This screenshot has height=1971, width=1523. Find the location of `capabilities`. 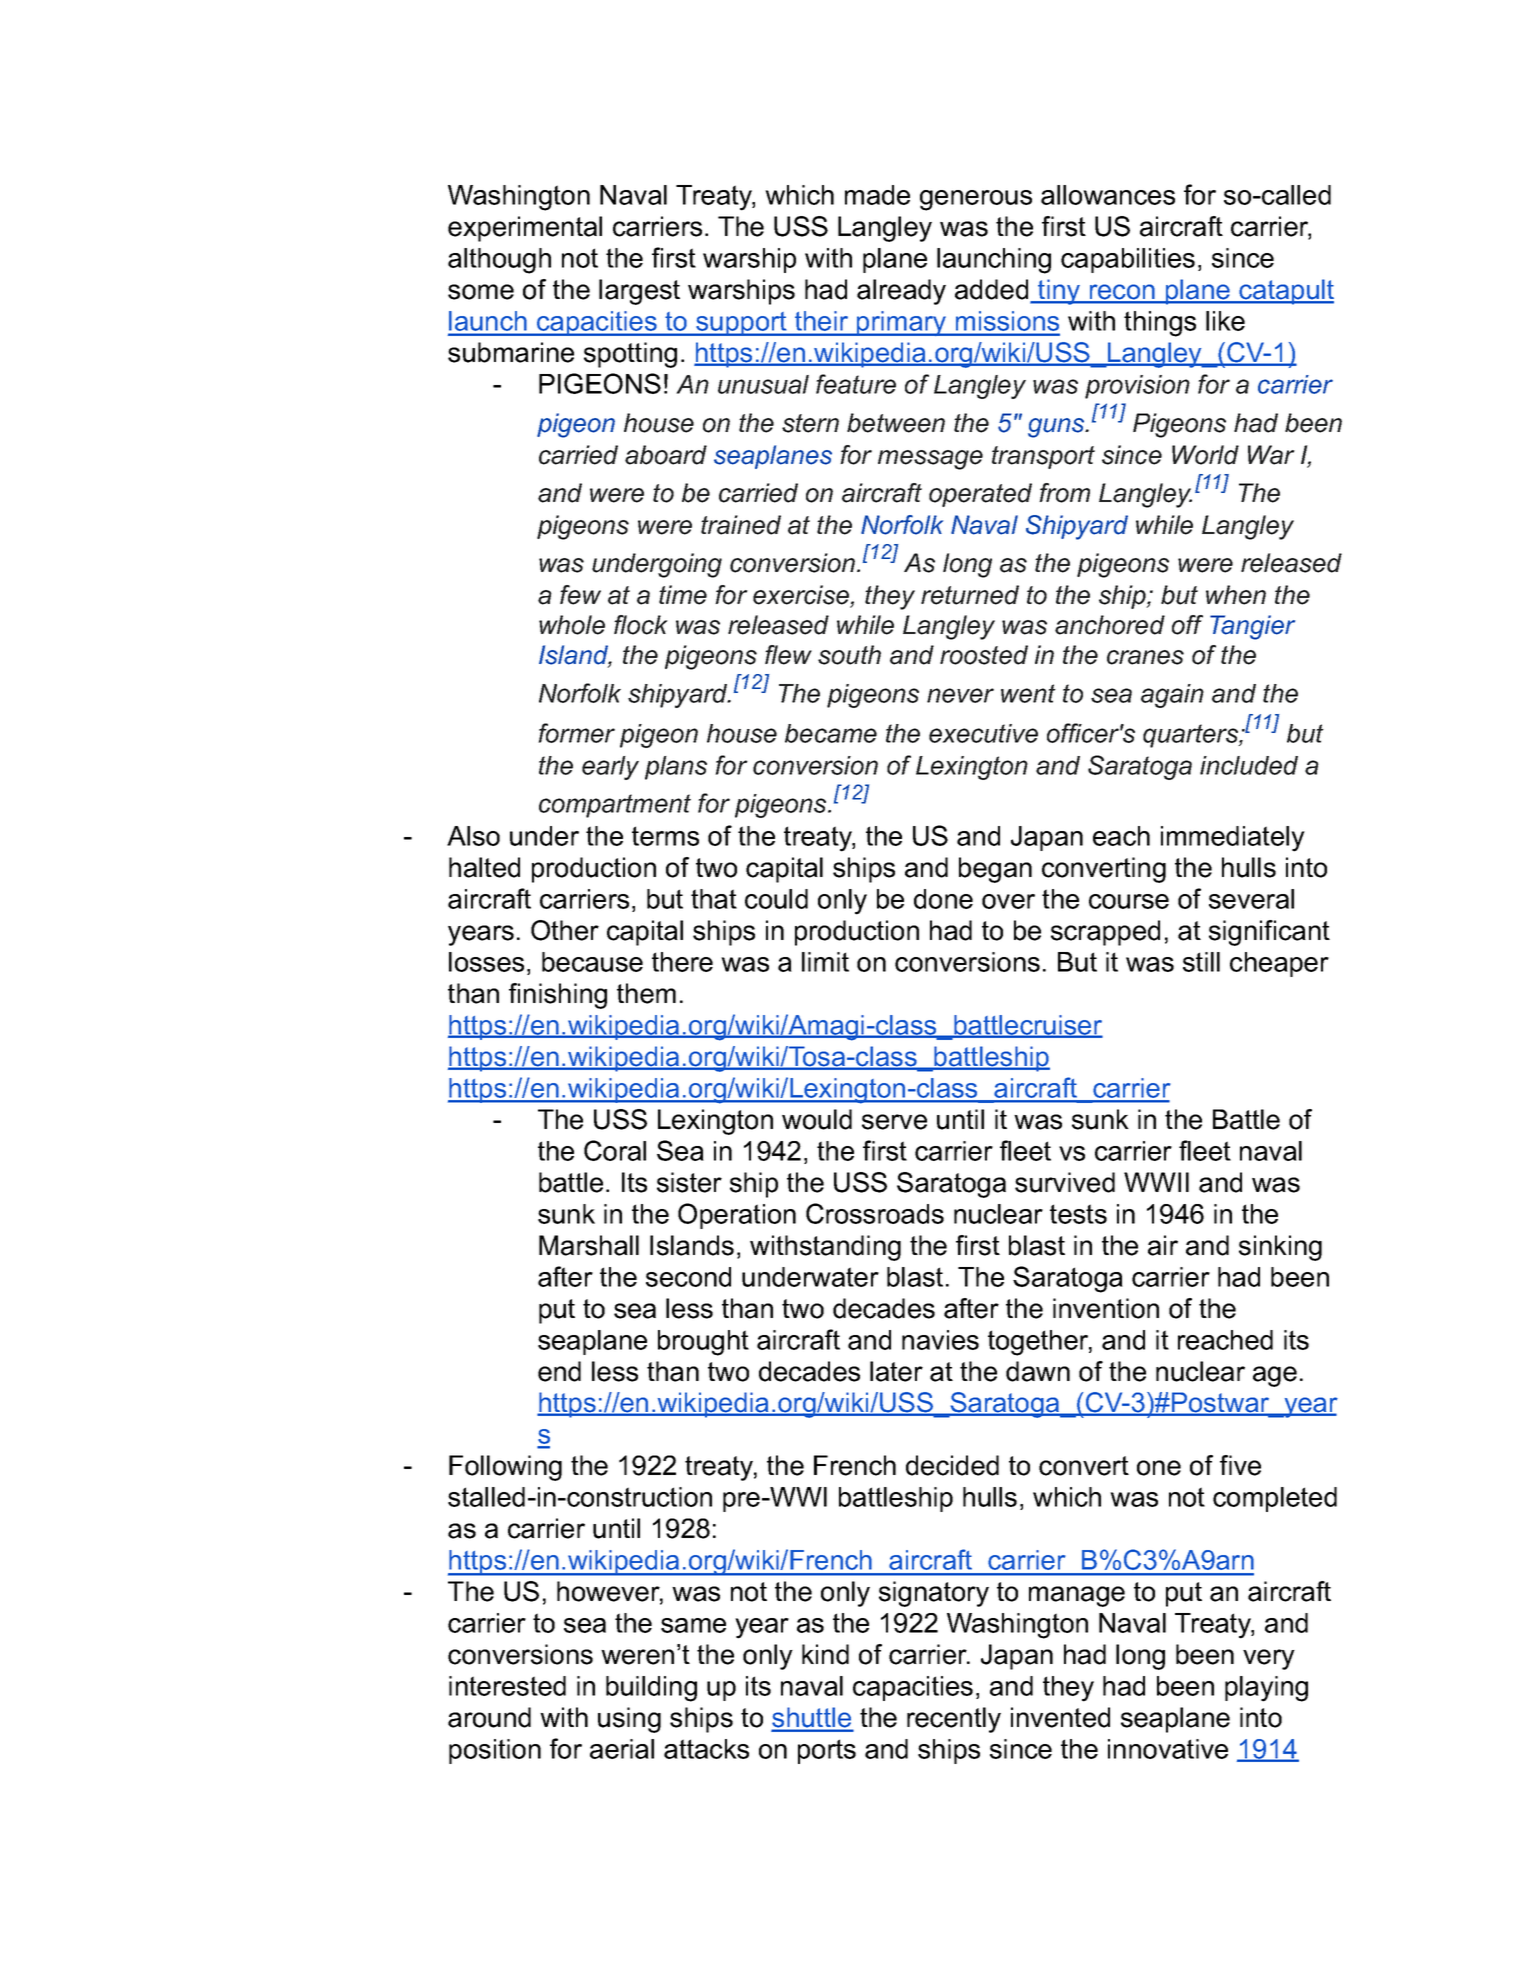

capabilities is located at coordinates (1128, 260).
